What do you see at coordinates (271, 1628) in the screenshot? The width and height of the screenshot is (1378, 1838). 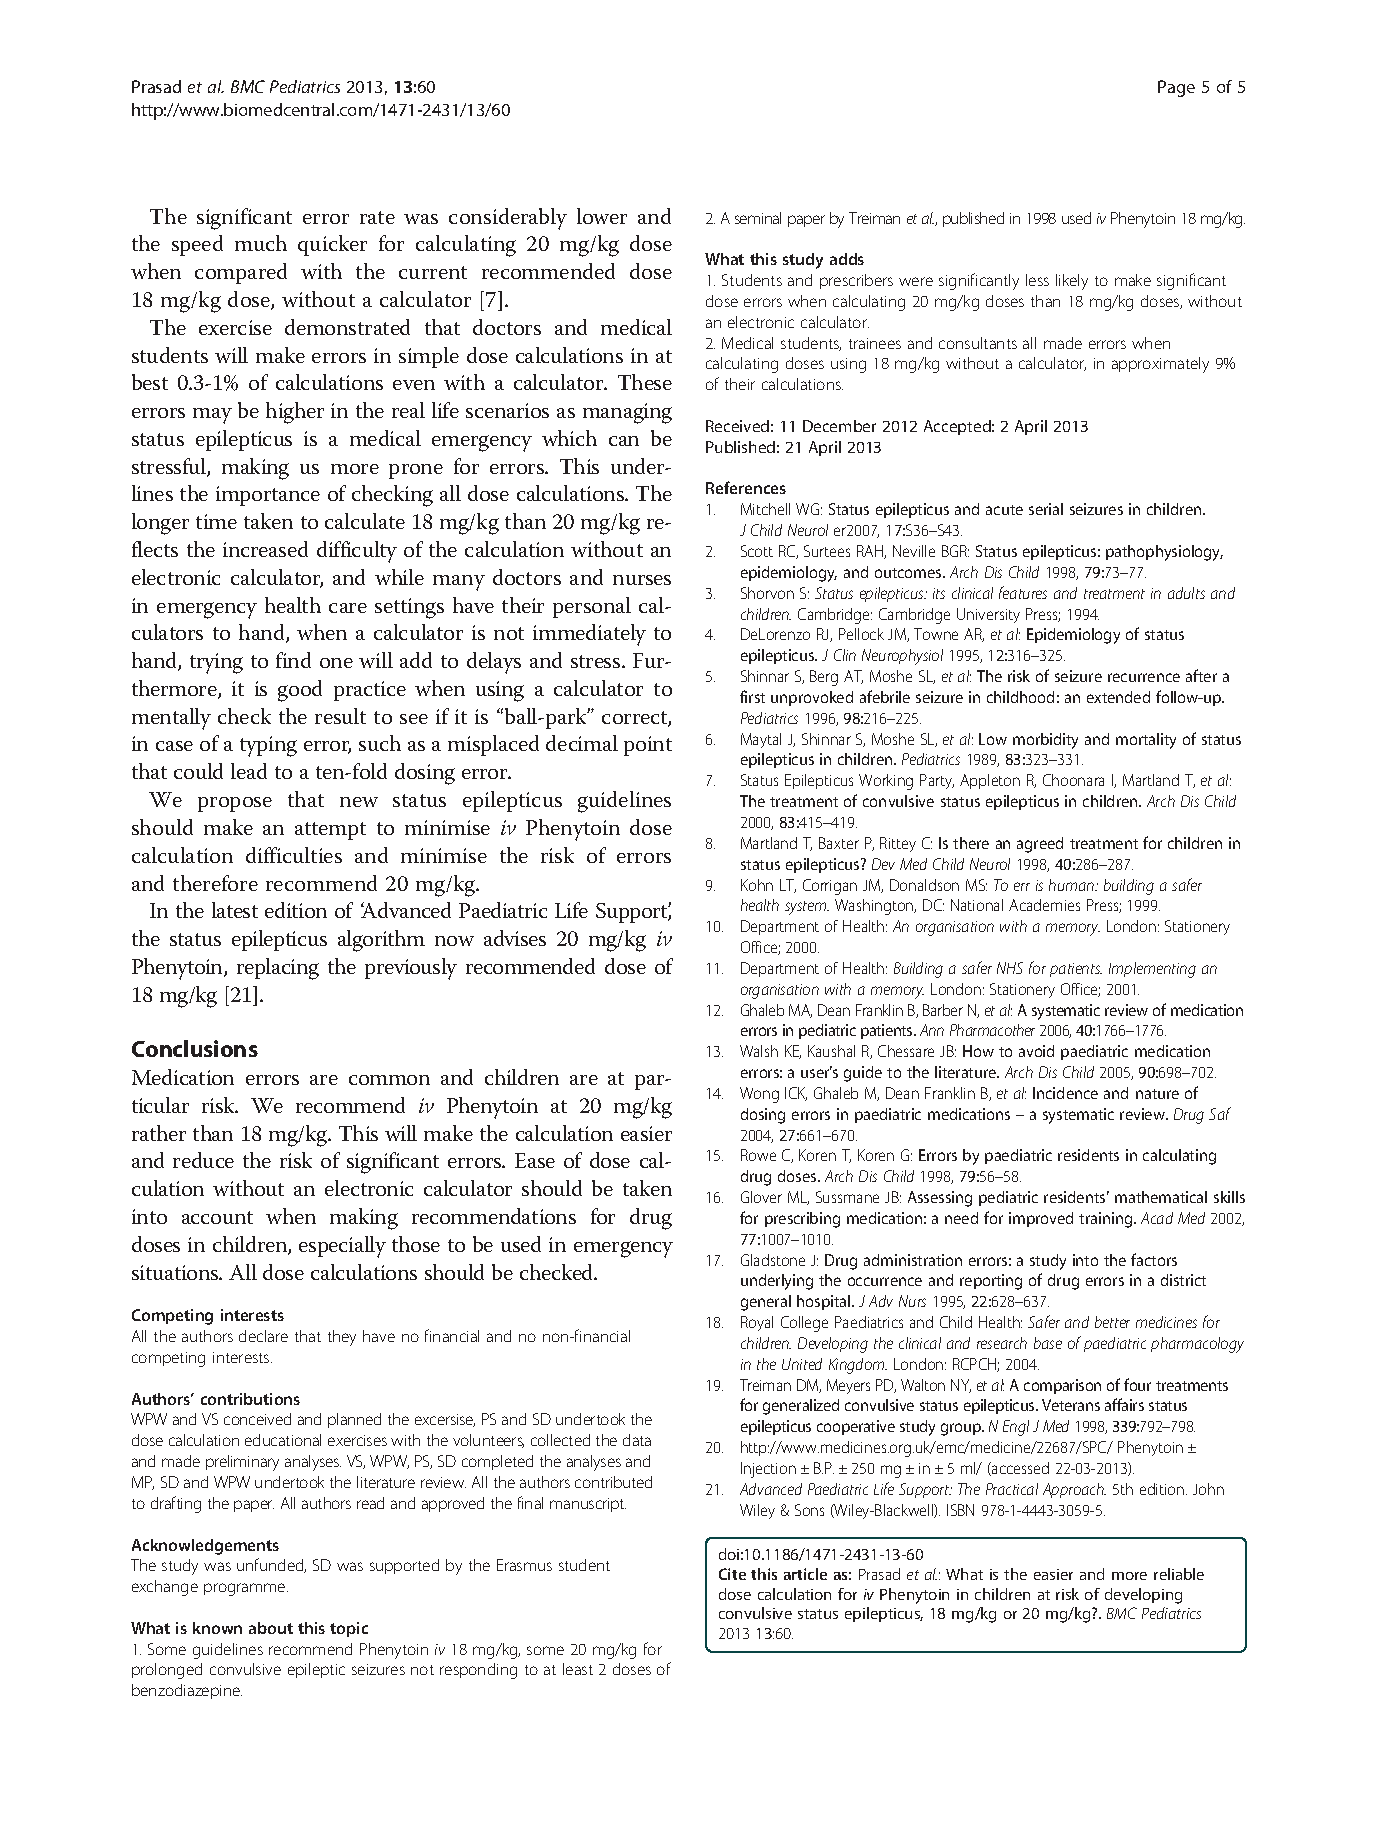 I see `about` at bounding box center [271, 1628].
